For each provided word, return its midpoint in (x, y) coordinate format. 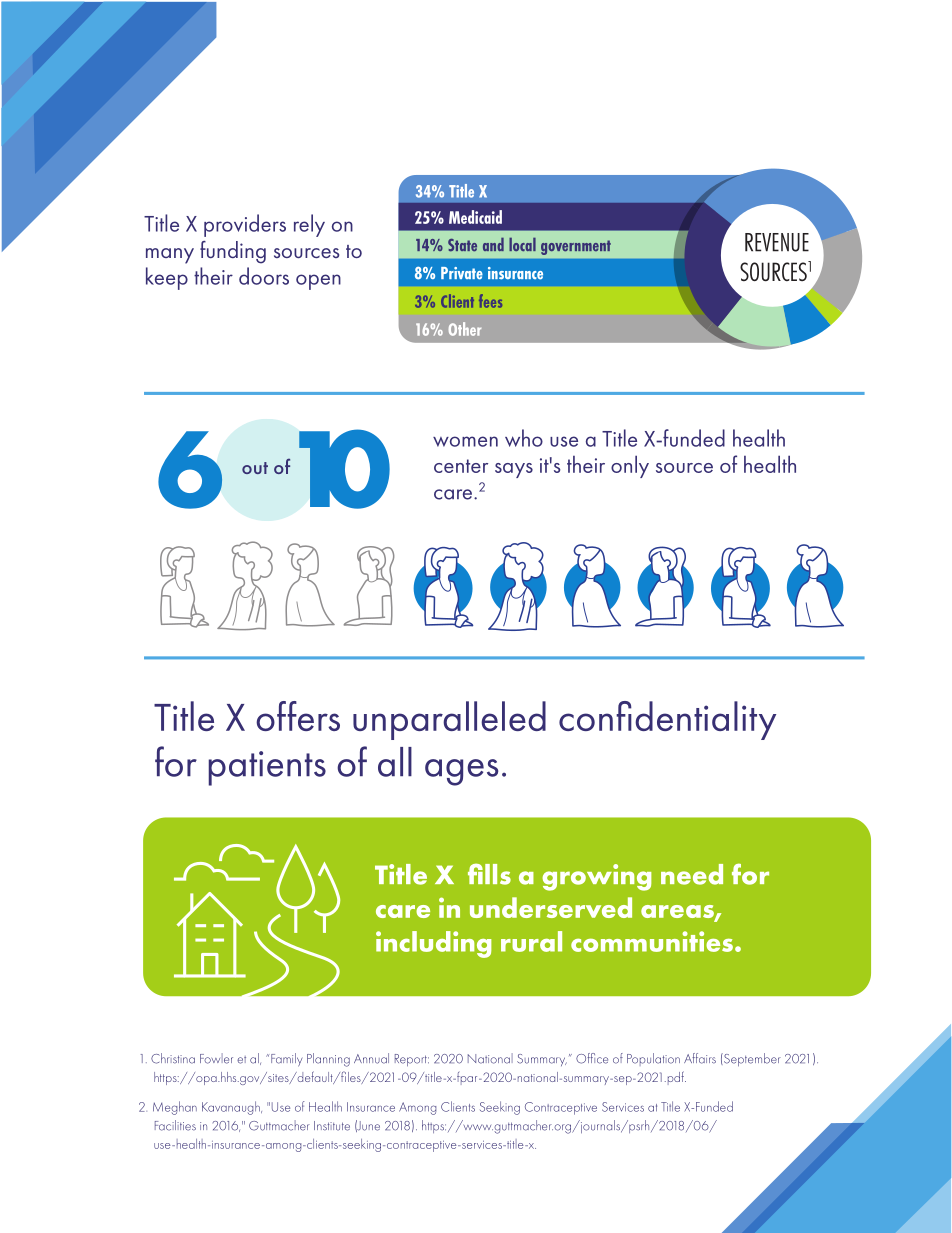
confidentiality (667, 720)
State (462, 245)
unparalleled (449, 720)
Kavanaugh (232, 1108)
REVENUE (777, 242)
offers (298, 716)
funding (233, 252)
